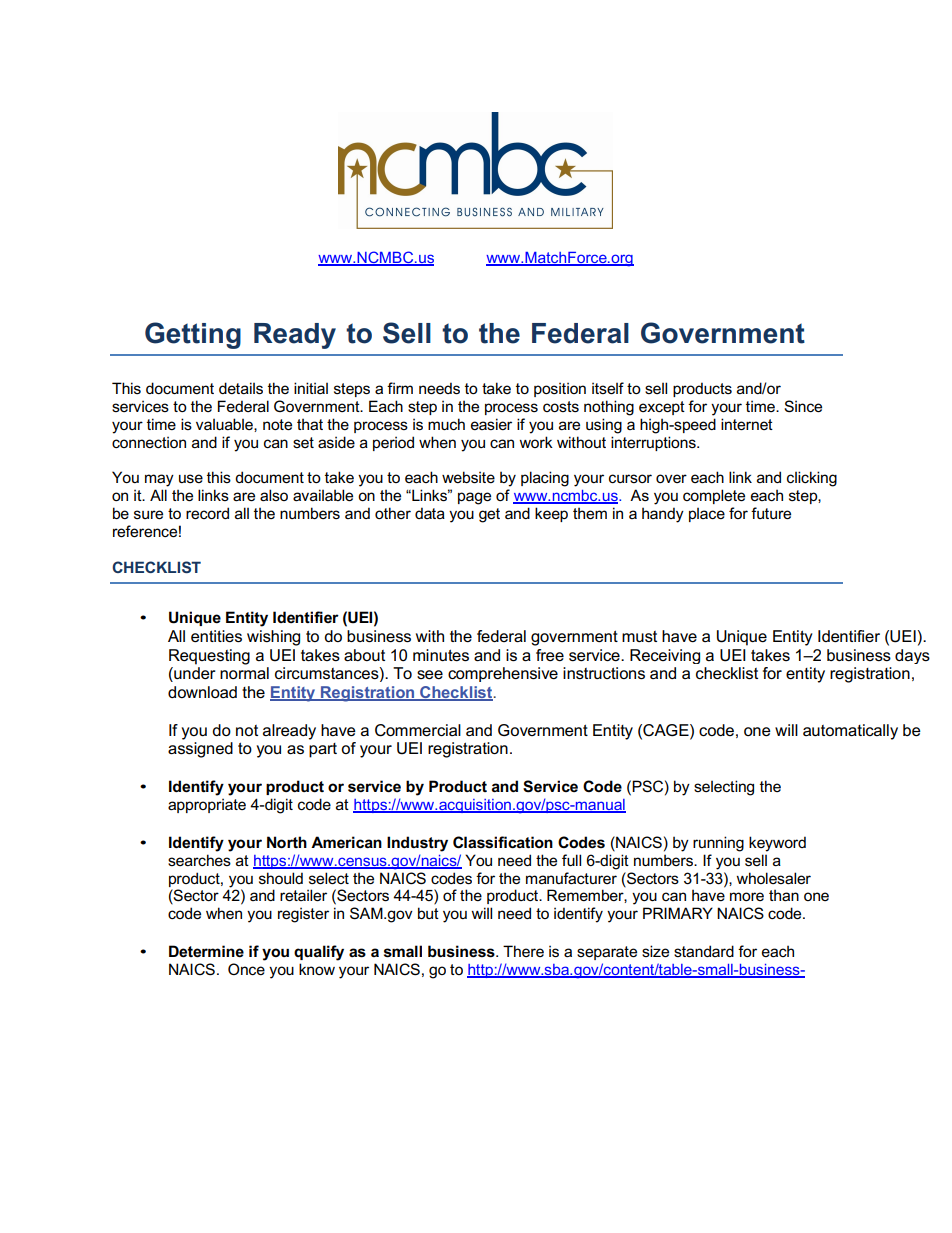  What do you see at coordinates (503, 842) in the page?
I see `Classification` at bounding box center [503, 842].
